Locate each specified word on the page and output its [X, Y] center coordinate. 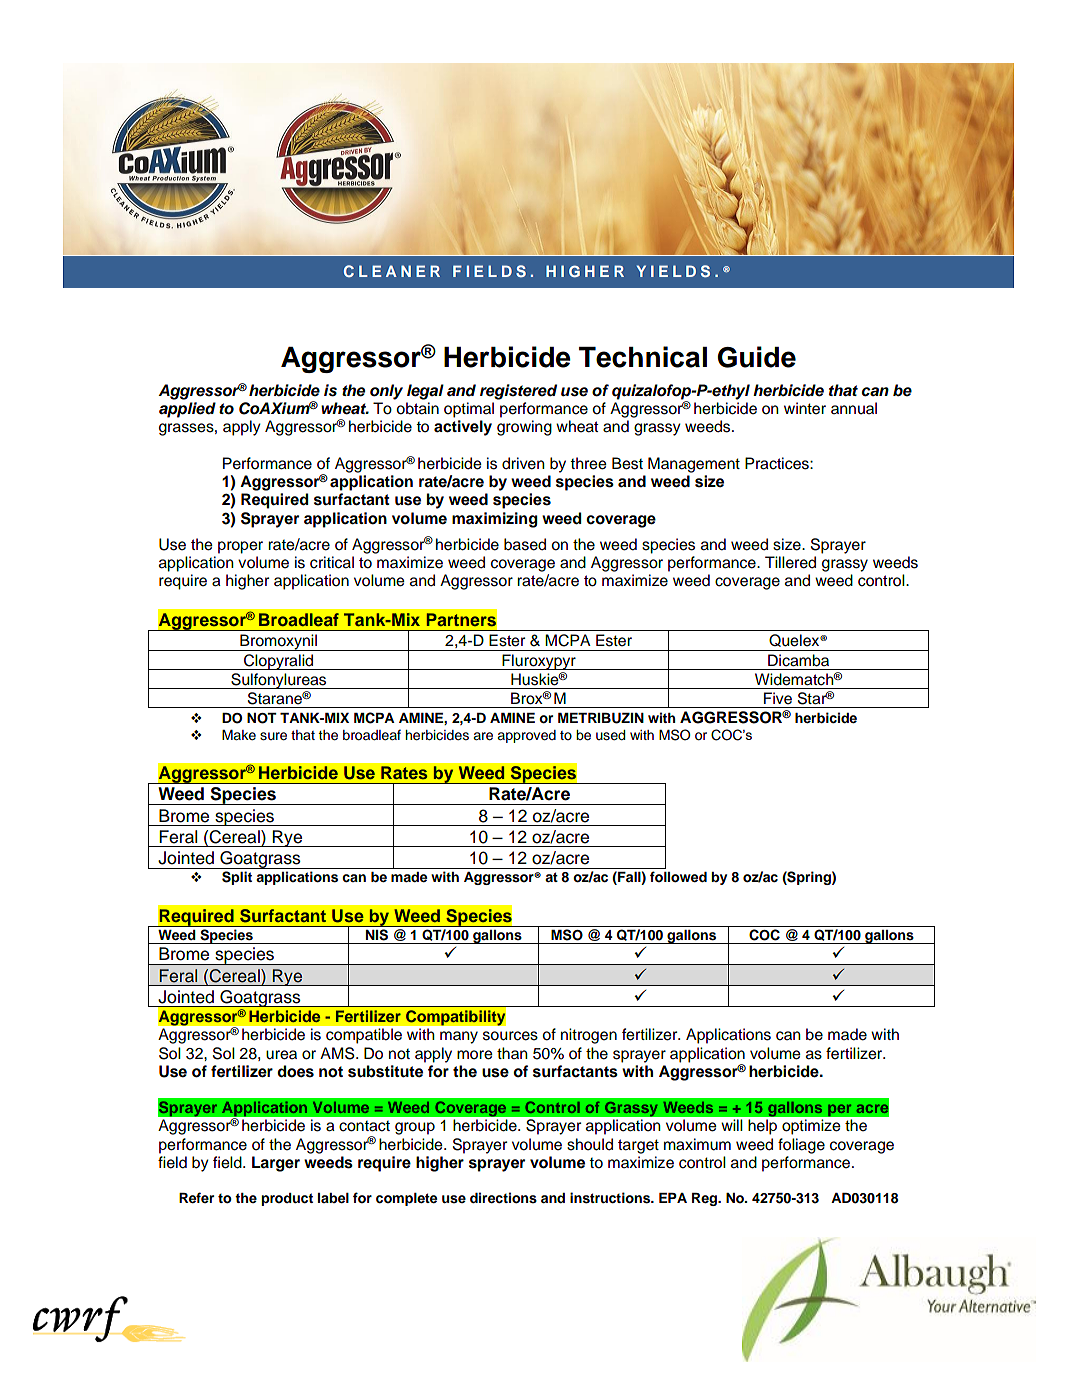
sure [273, 736]
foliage [801, 1146]
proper [240, 547]
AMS [338, 1053]
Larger [276, 1164]
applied [187, 410]
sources [510, 1036]
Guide [757, 357]
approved [526, 736]
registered [518, 392]
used [610, 735]
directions [503, 1198]
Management [694, 465]
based [525, 544]
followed [678, 877]
